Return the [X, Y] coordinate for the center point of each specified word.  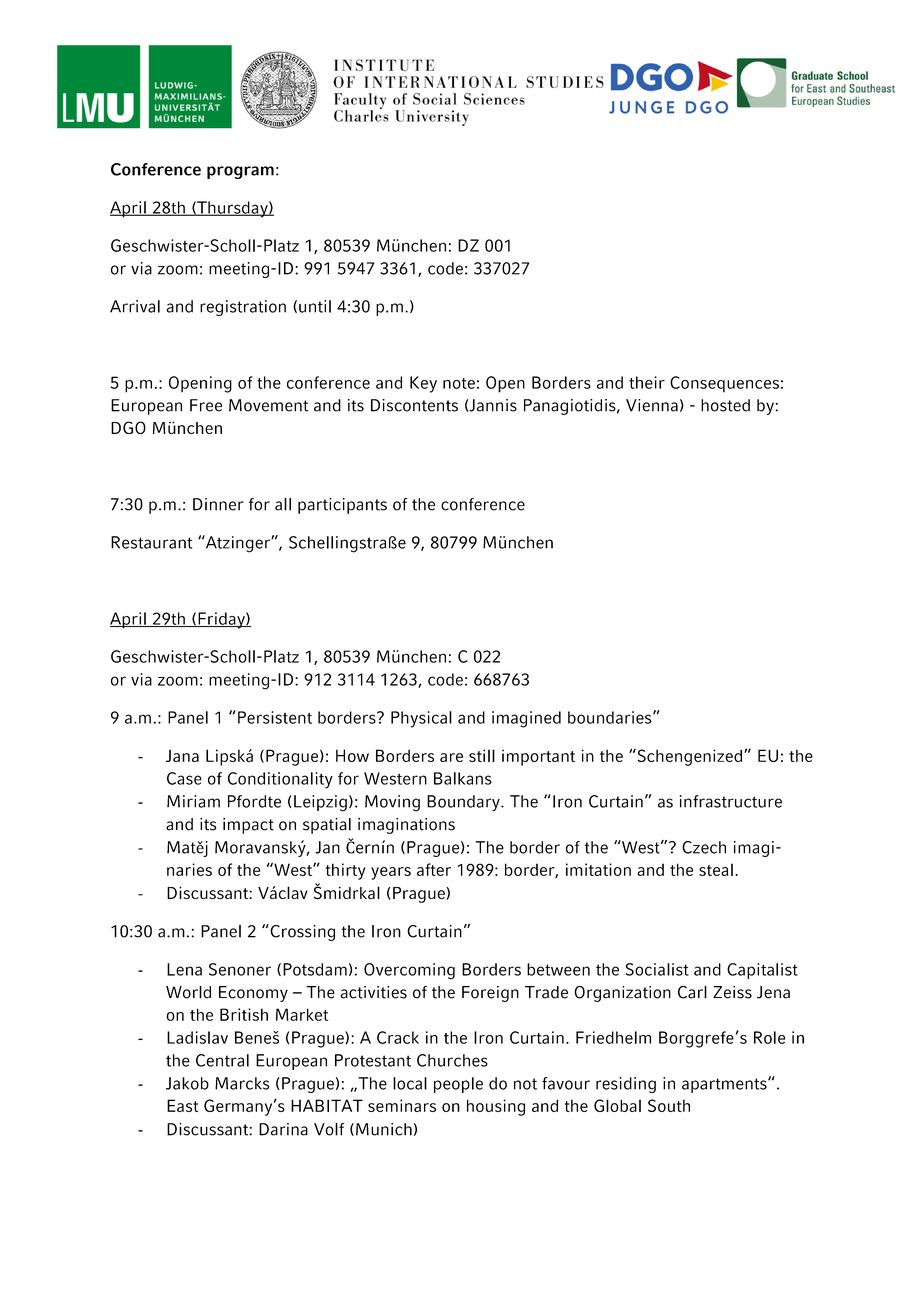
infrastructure [731, 801]
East [183, 1105]
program [240, 172]
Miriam [193, 801]
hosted [725, 405]
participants [342, 506]
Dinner [218, 504]
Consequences [724, 384]
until [315, 306]
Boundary [464, 803]
